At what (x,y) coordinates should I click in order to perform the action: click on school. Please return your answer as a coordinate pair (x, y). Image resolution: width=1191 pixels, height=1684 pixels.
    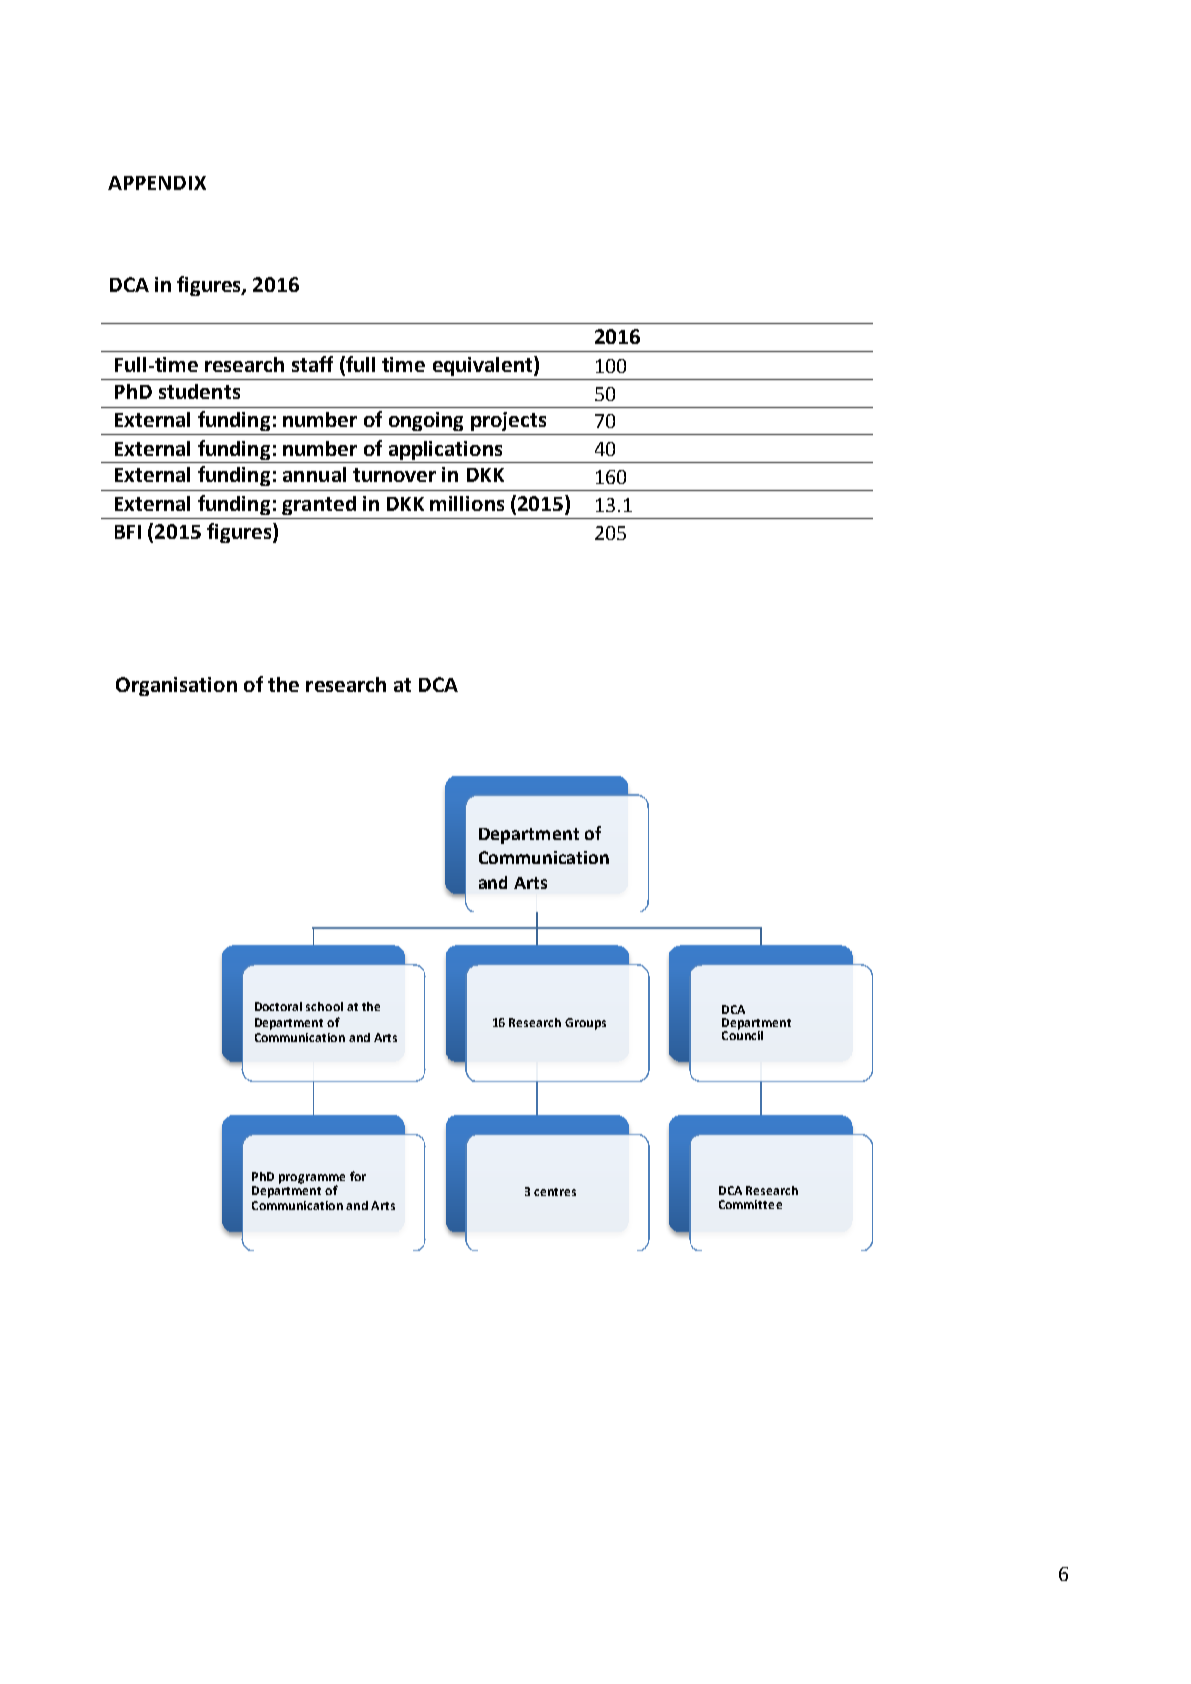
    Looking at the image, I should click on (324, 1006).
